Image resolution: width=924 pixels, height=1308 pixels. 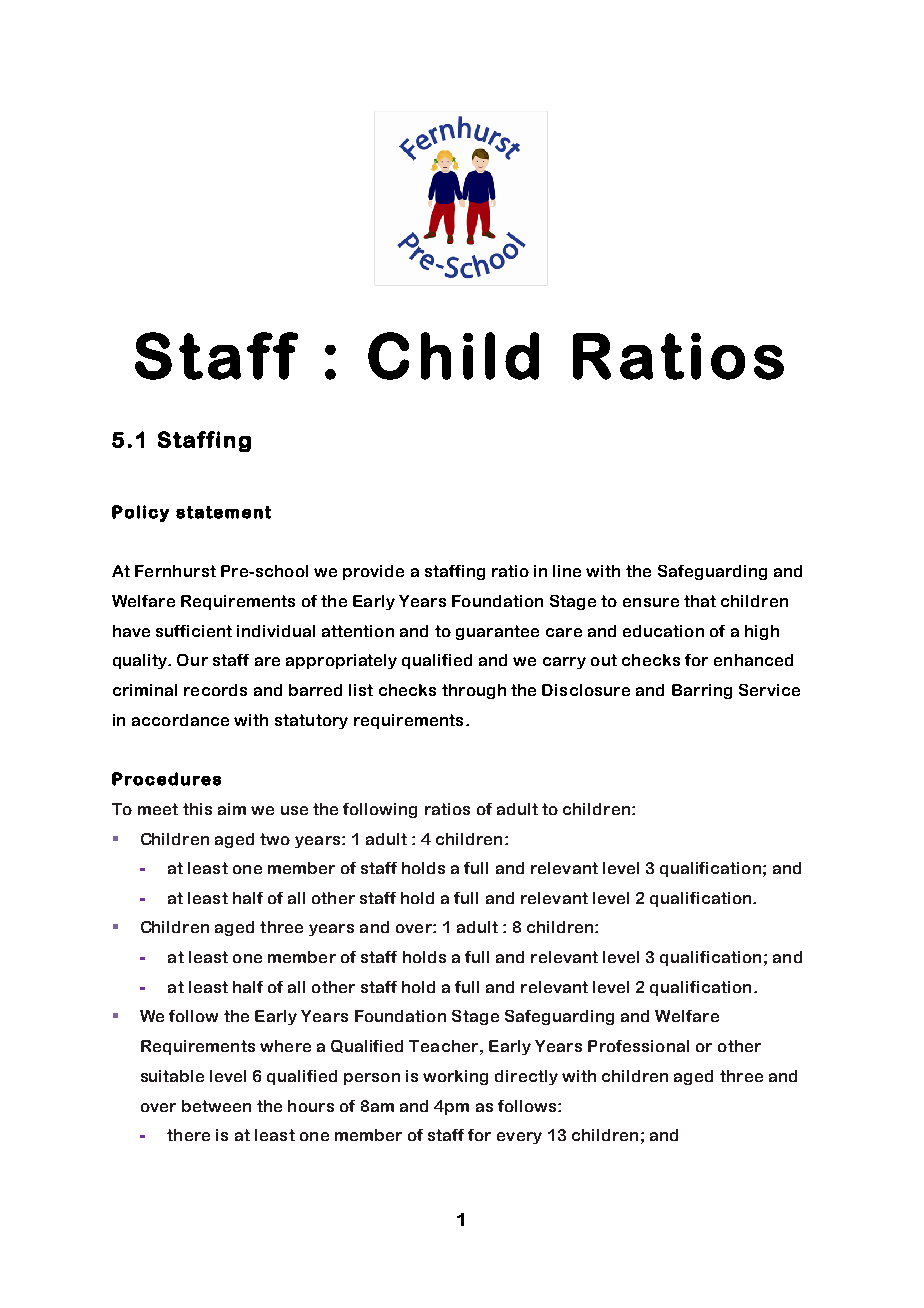 I want to click on Professional, so click(x=638, y=1046).
